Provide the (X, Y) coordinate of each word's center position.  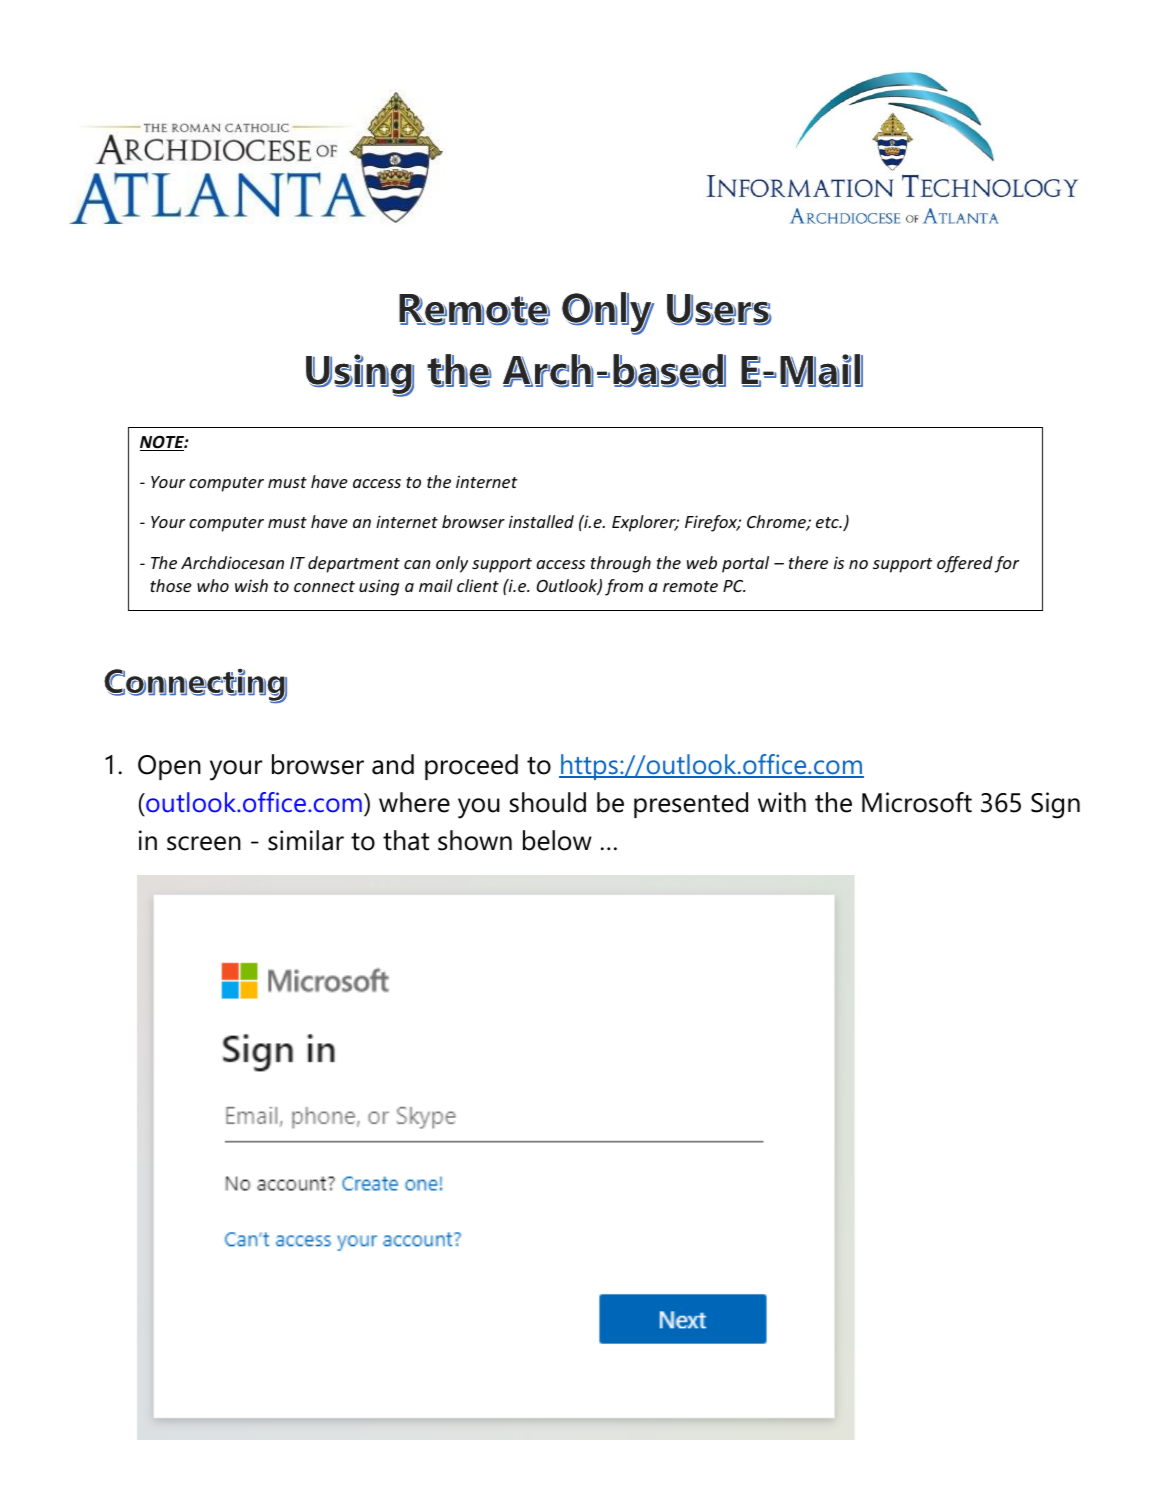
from (624, 587)
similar (306, 840)
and (393, 764)
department (354, 564)
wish (251, 585)
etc (828, 522)
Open (169, 767)
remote (690, 586)
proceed (471, 767)
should (548, 802)
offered (965, 564)
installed (541, 521)
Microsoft (917, 802)
